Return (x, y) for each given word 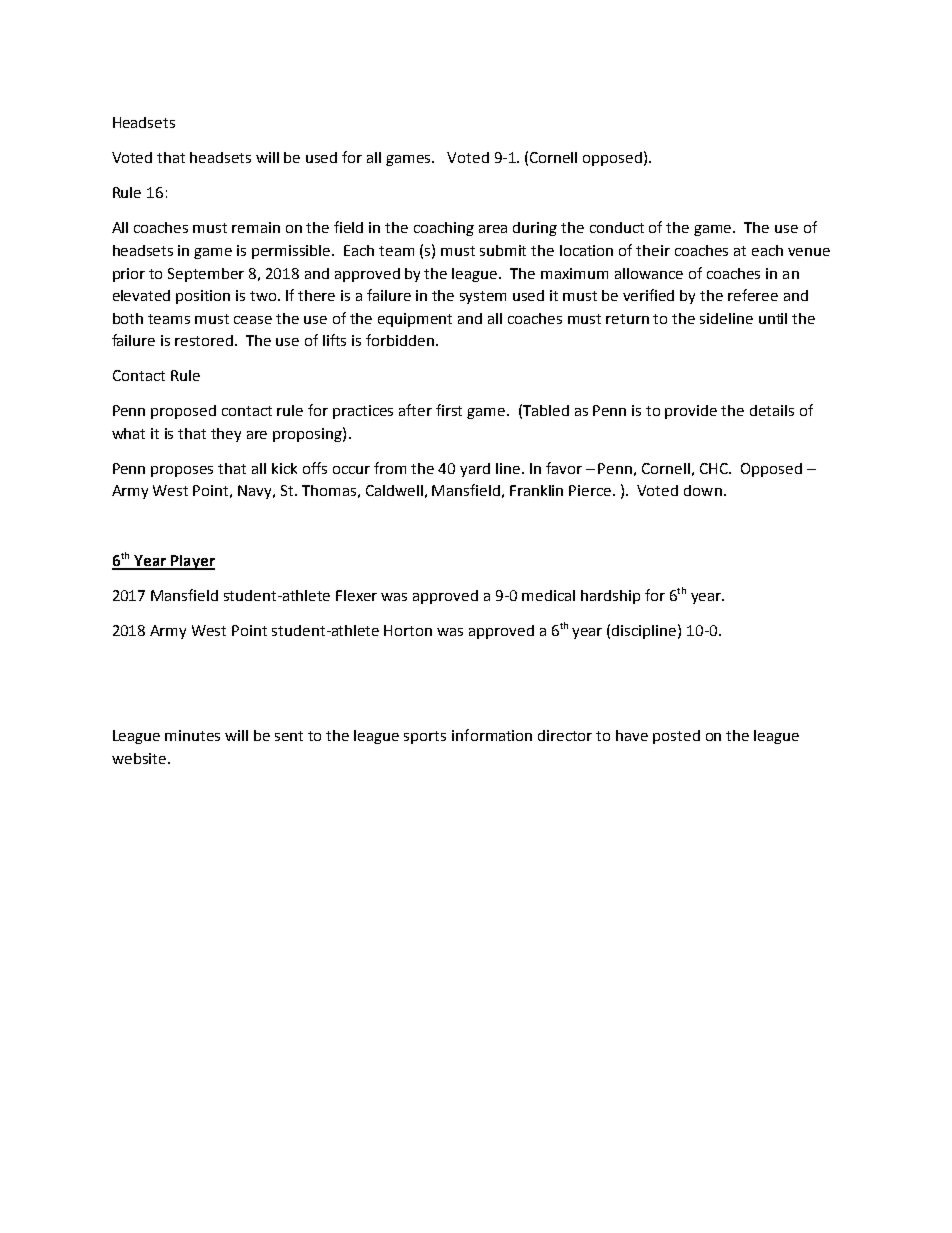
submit (503, 250)
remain (256, 227)
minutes (192, 735)
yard (475, 470)
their (653, 250)
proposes (182, 471)
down (703, 490)
